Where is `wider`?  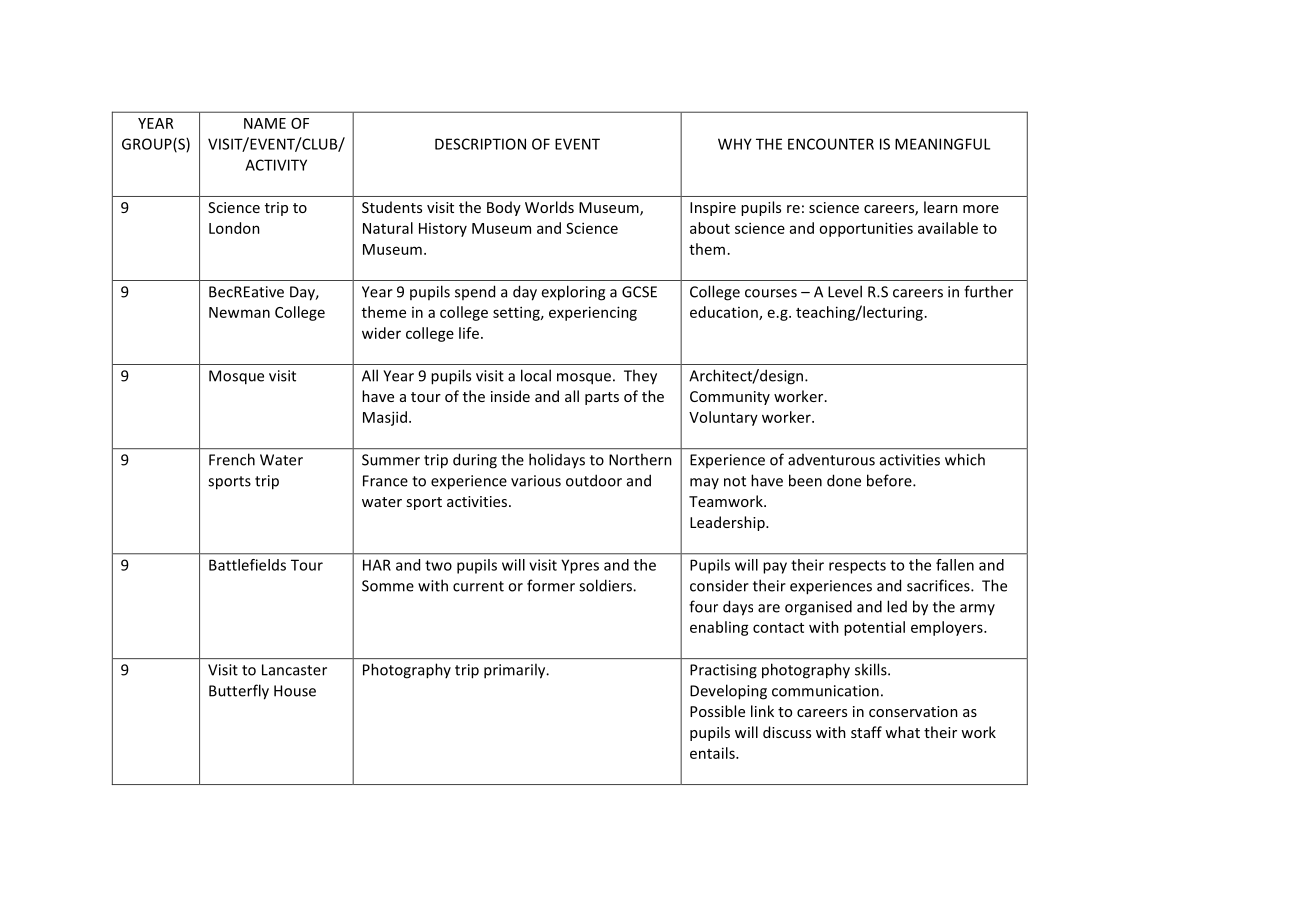
wider is located at coordinates (381, 333).
